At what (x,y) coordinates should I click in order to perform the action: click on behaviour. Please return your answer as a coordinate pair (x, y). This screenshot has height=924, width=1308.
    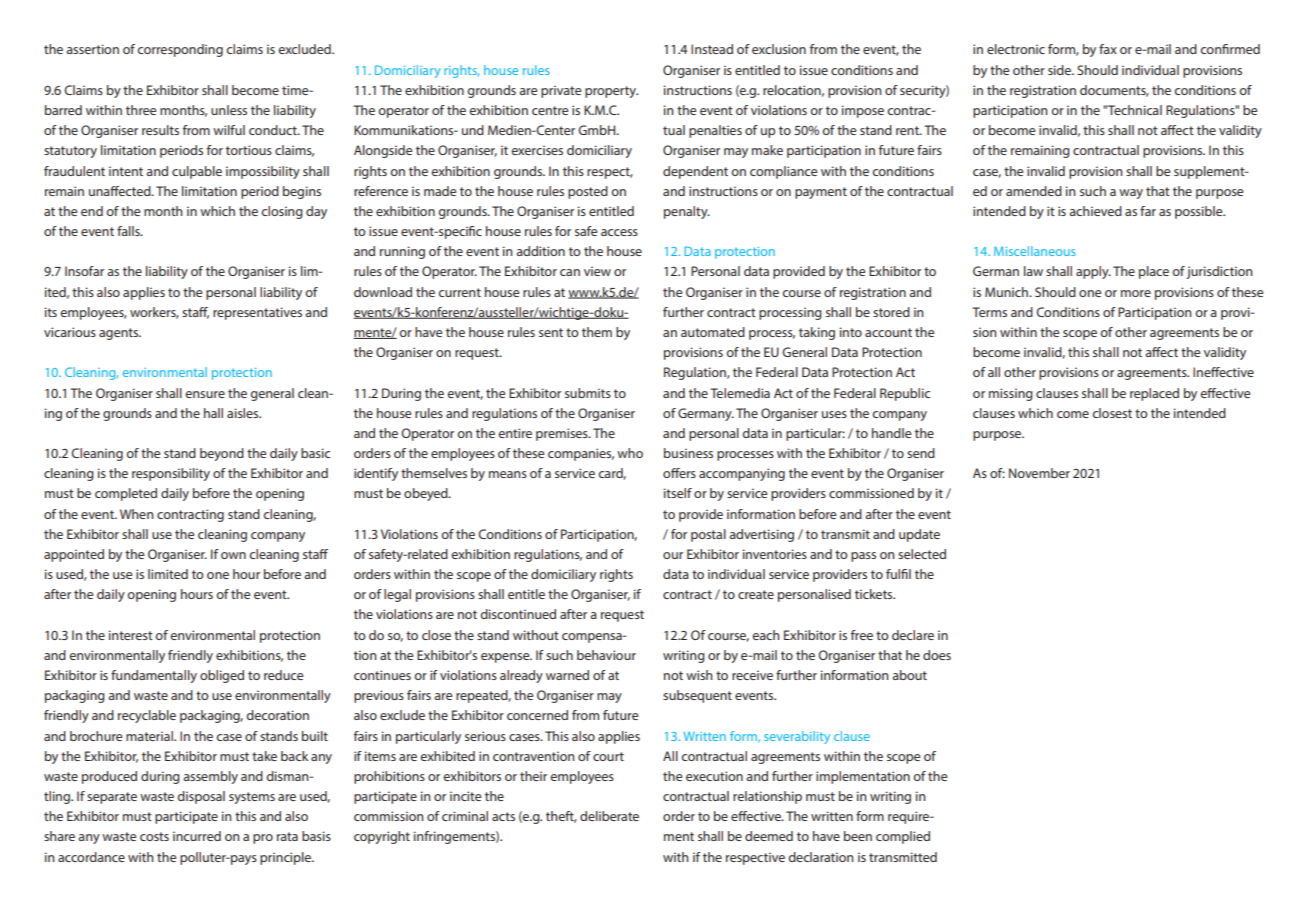
    Looking at the image, I should click on (606, 655).
